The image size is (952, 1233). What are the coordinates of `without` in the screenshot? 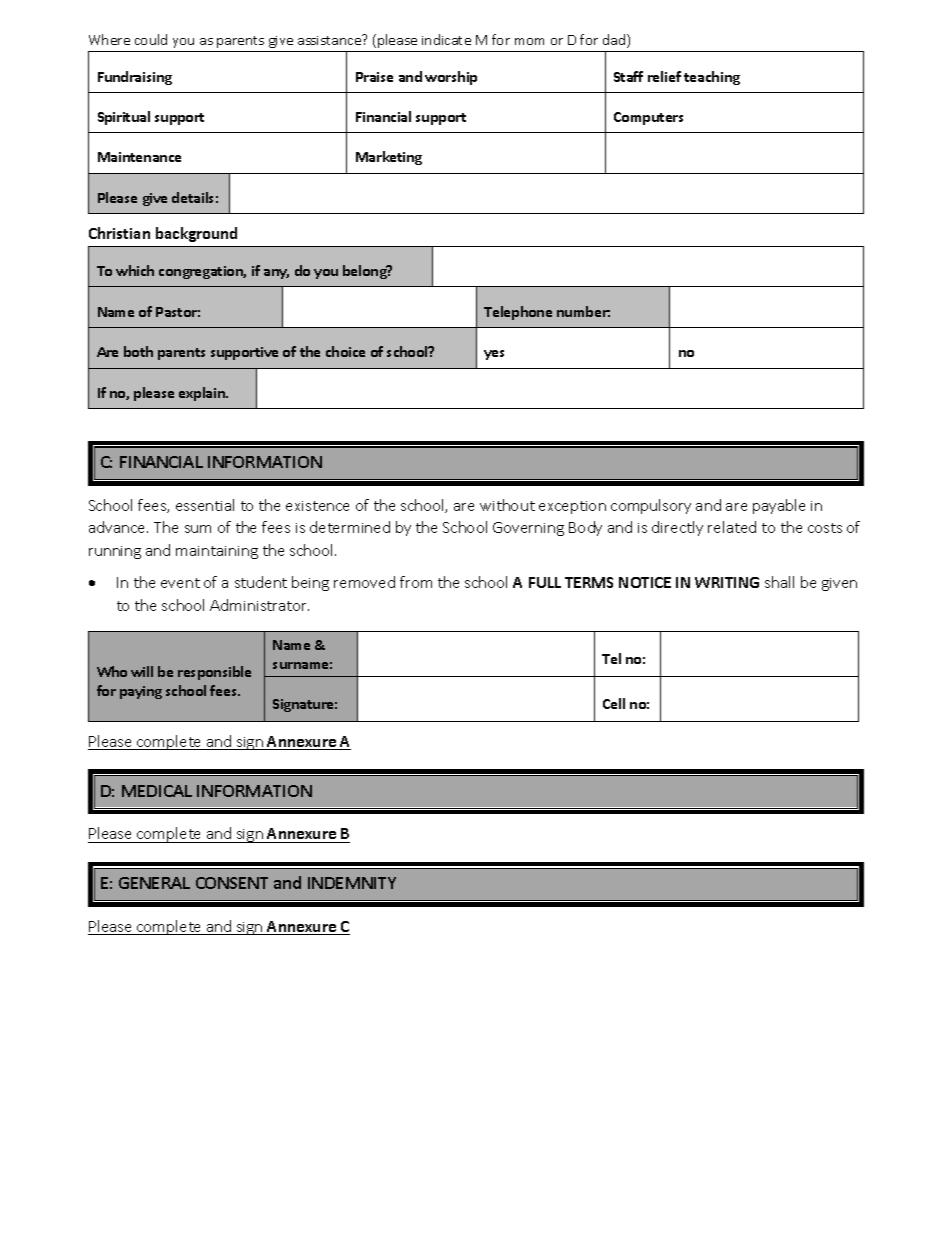 It's located at (507, 505).
